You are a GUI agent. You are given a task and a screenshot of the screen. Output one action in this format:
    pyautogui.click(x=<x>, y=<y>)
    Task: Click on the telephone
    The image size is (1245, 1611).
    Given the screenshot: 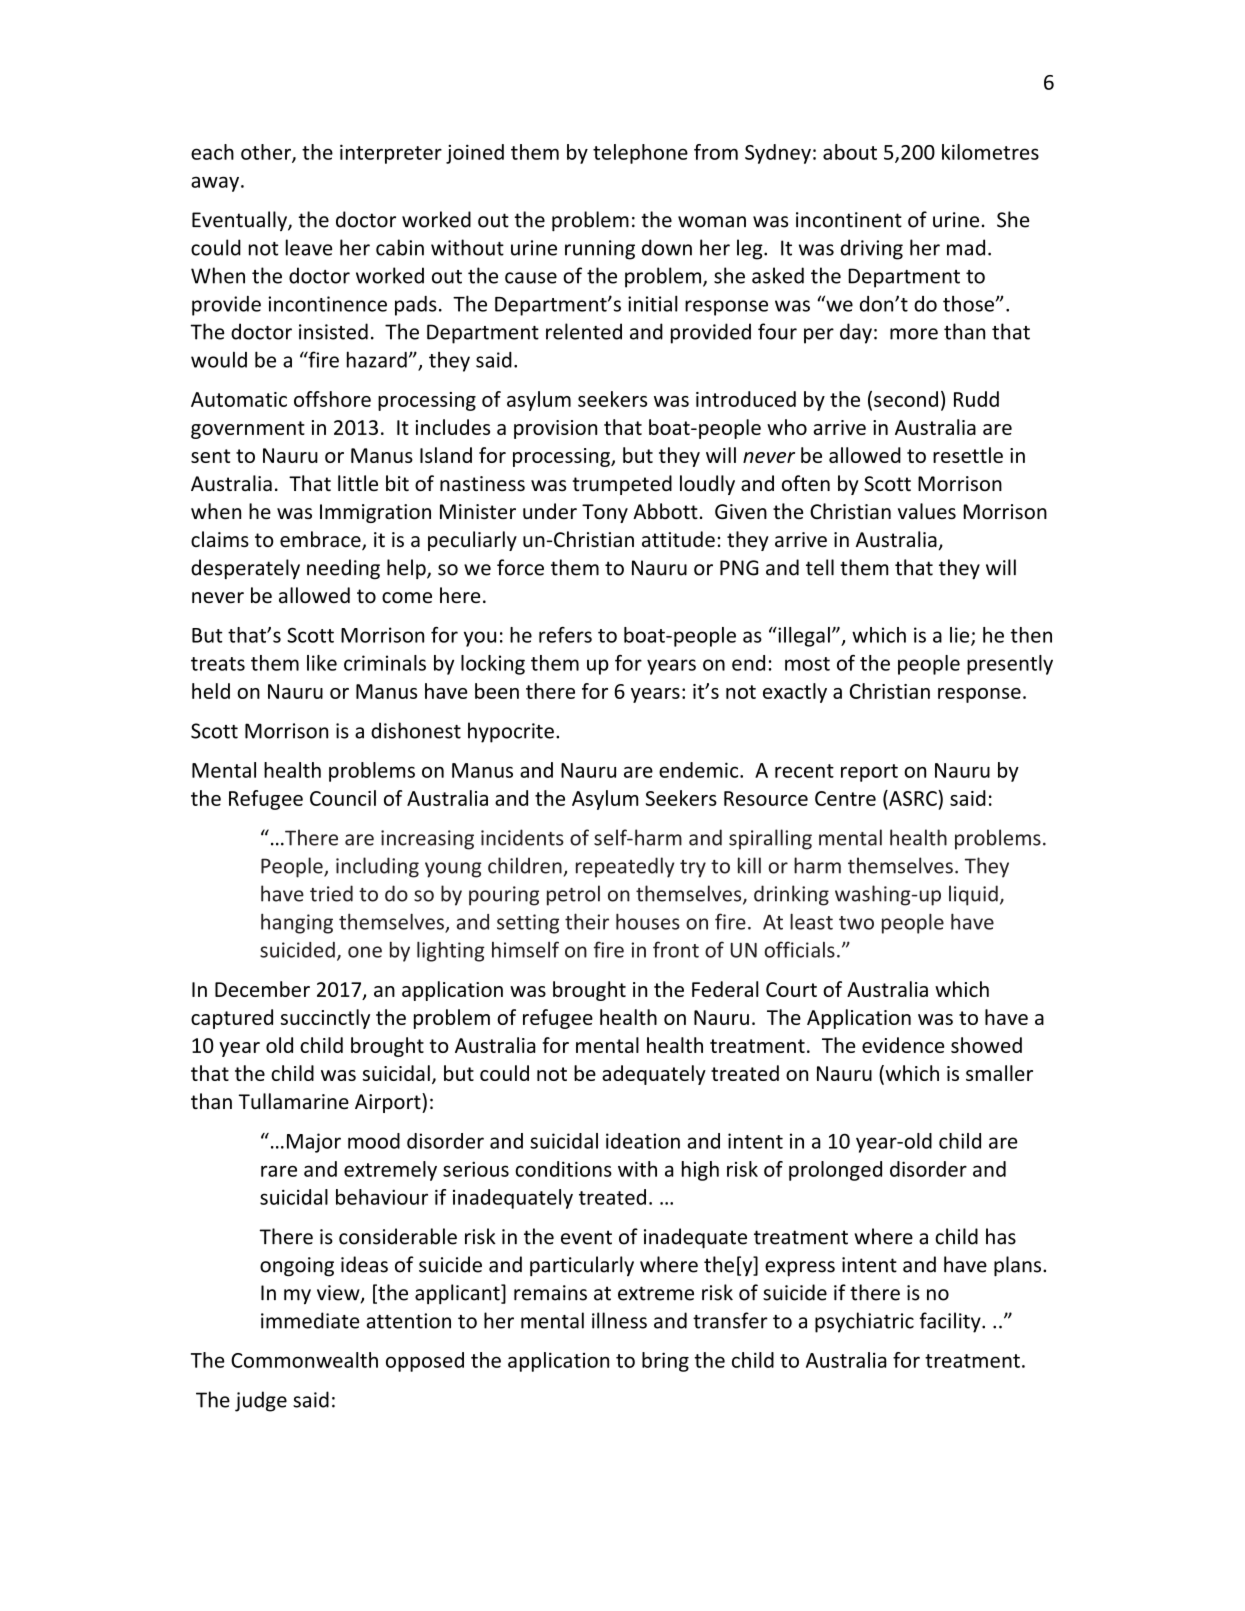 What is the action you would take?
    pyautogui.click(x=640, y=154)
